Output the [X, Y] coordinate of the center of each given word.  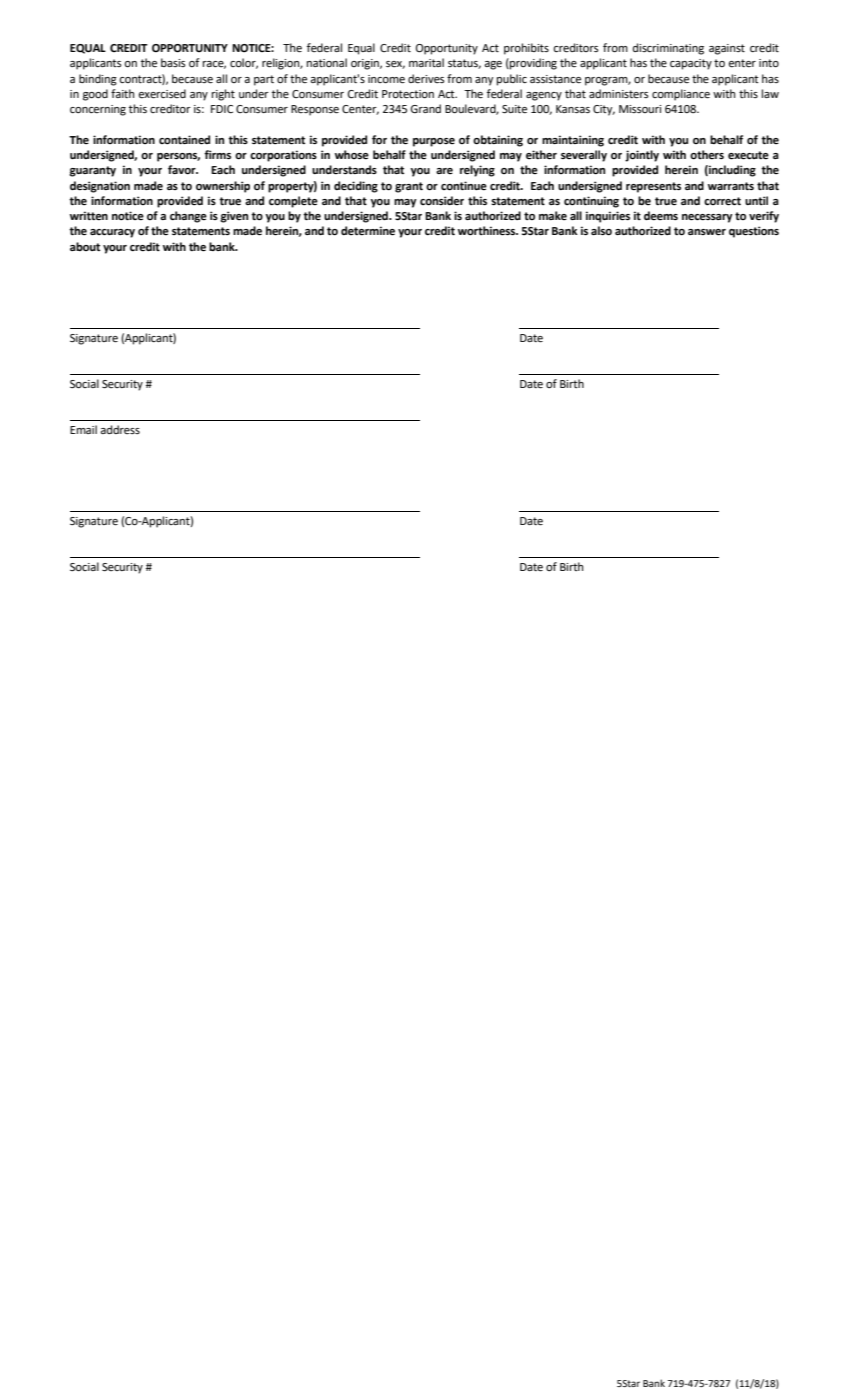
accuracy [112, 233]
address [120, 429]
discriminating [668, 49]
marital [426, 62]
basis [173, 62]
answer [707, 232]
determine [368, 231]
